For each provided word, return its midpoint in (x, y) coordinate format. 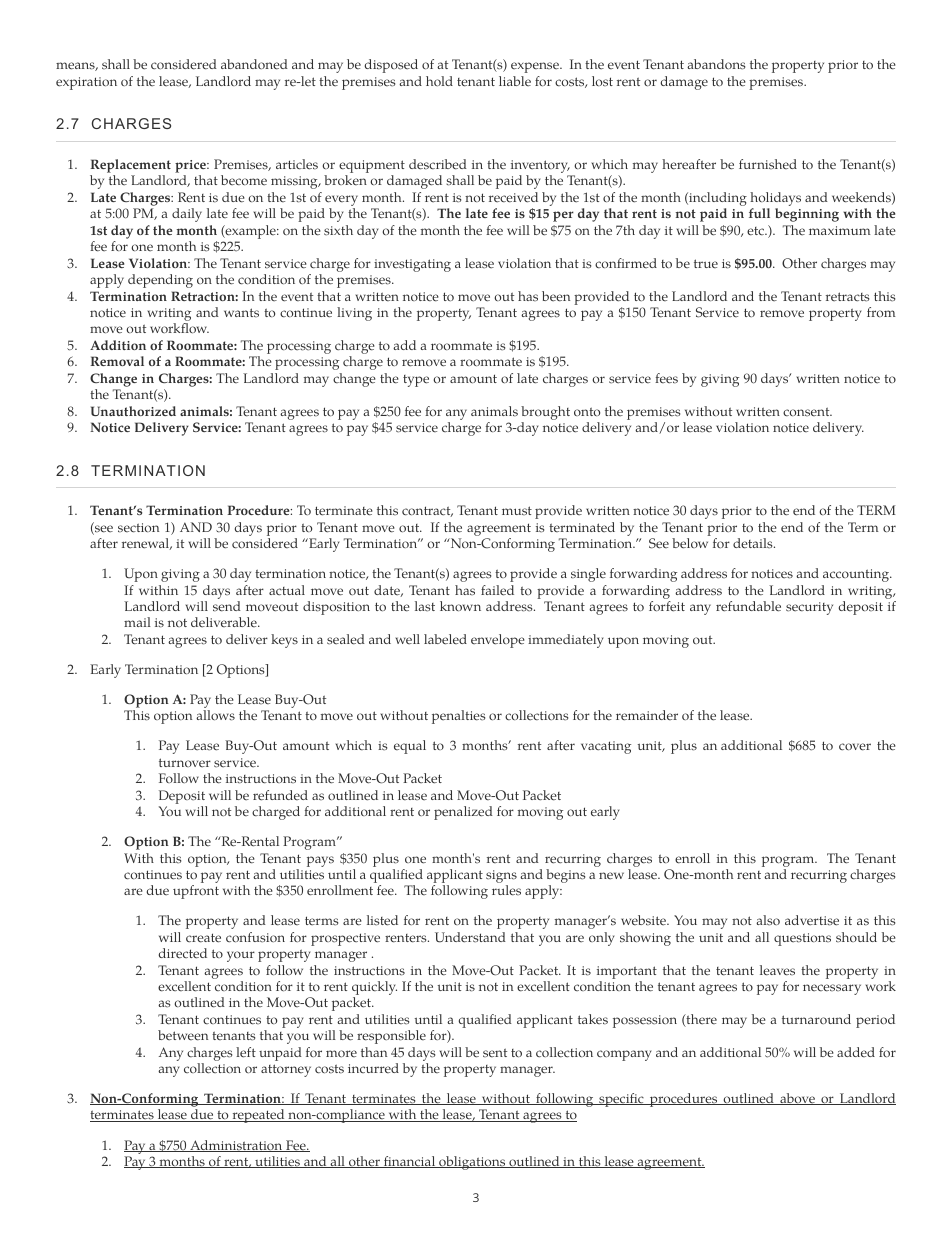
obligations (472, 1163)
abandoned (254, 64)
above (797, 1099)
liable (515, 81)
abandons (716, 64)
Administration (236, 1146)
